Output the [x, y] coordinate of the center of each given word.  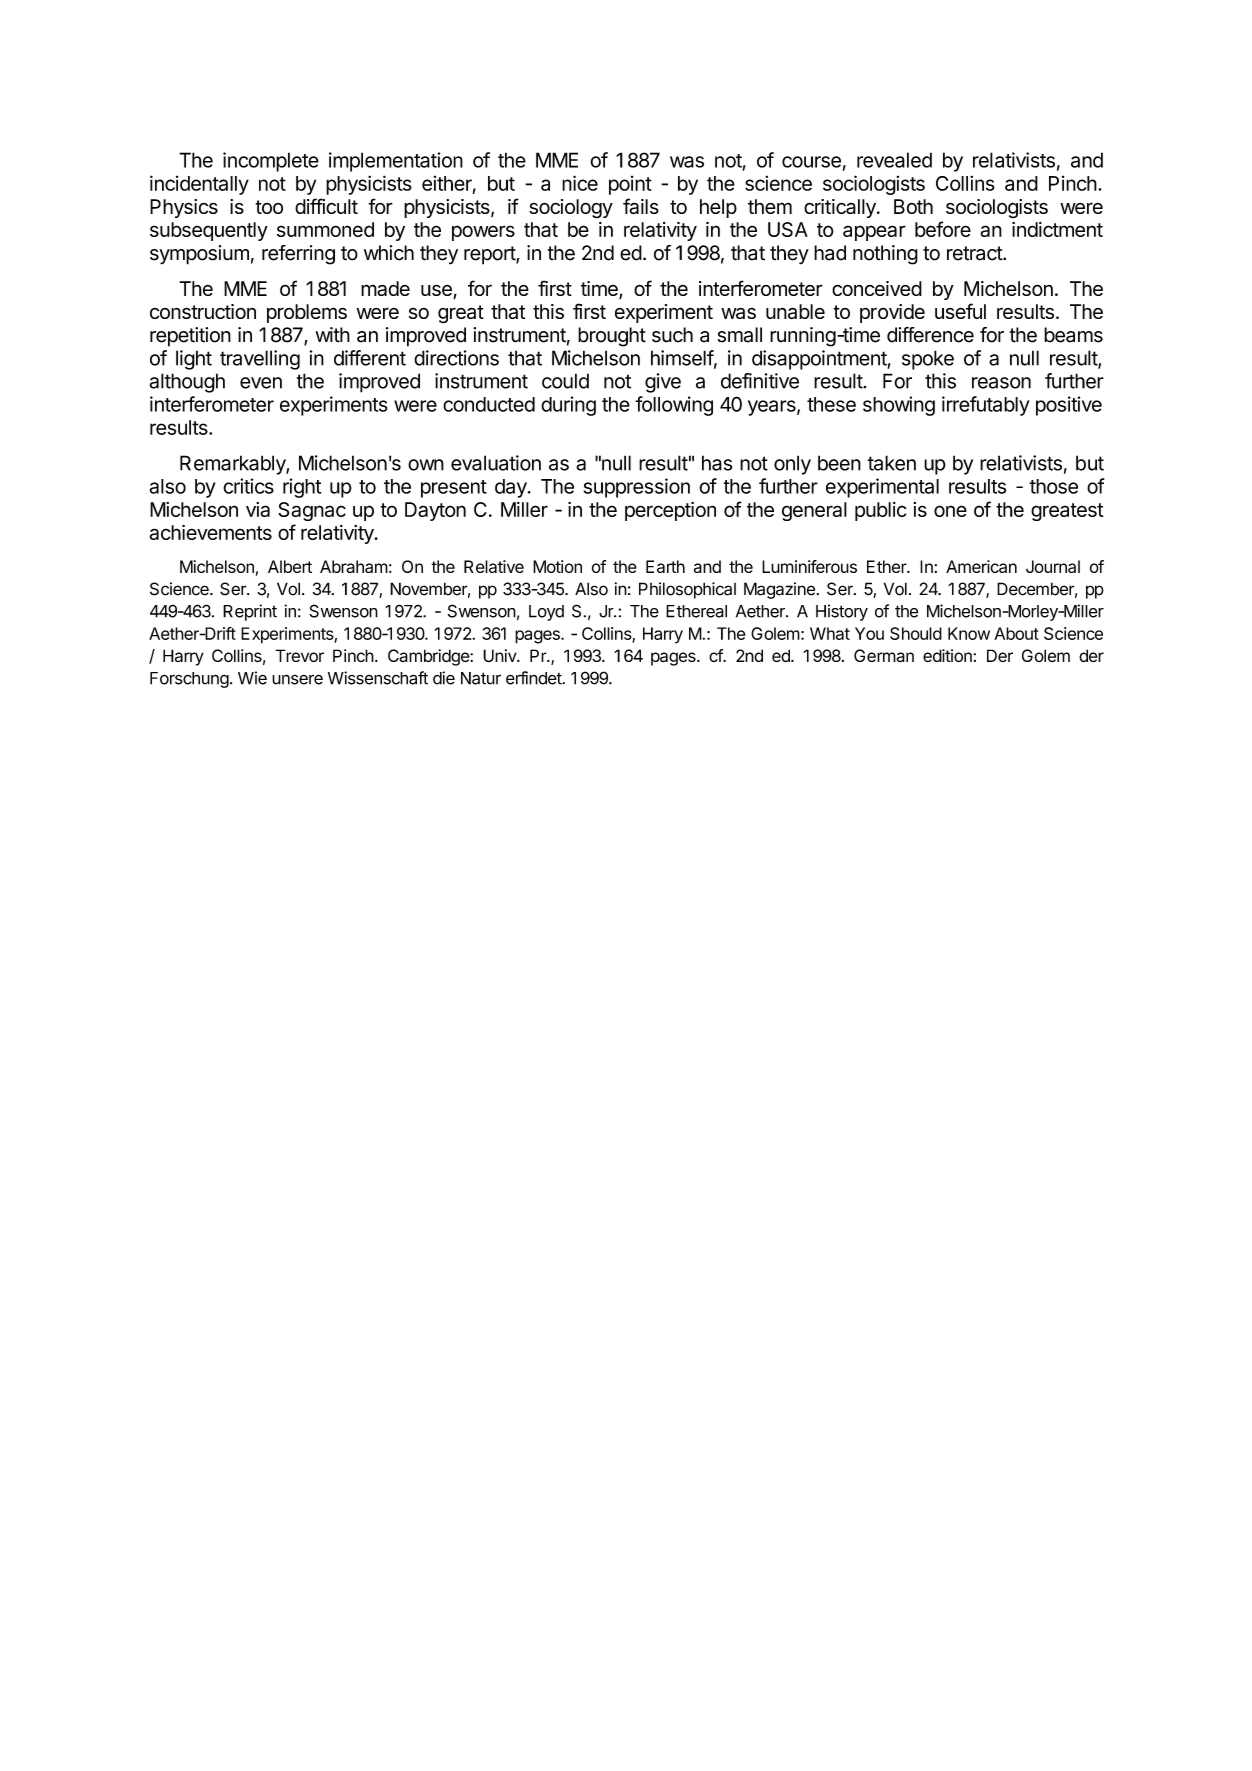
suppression [637, 488]
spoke [928, 360]
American [981, 566]
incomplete [271, 162]
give [663, 383]
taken [891, 463]
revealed [894, 160]
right [302, 488]
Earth [665, 566]
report [490, 255]
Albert [290, 566]
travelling [260, 360]
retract [975, 253]
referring [298, 255]
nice [580, 183]
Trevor [299, 655]
